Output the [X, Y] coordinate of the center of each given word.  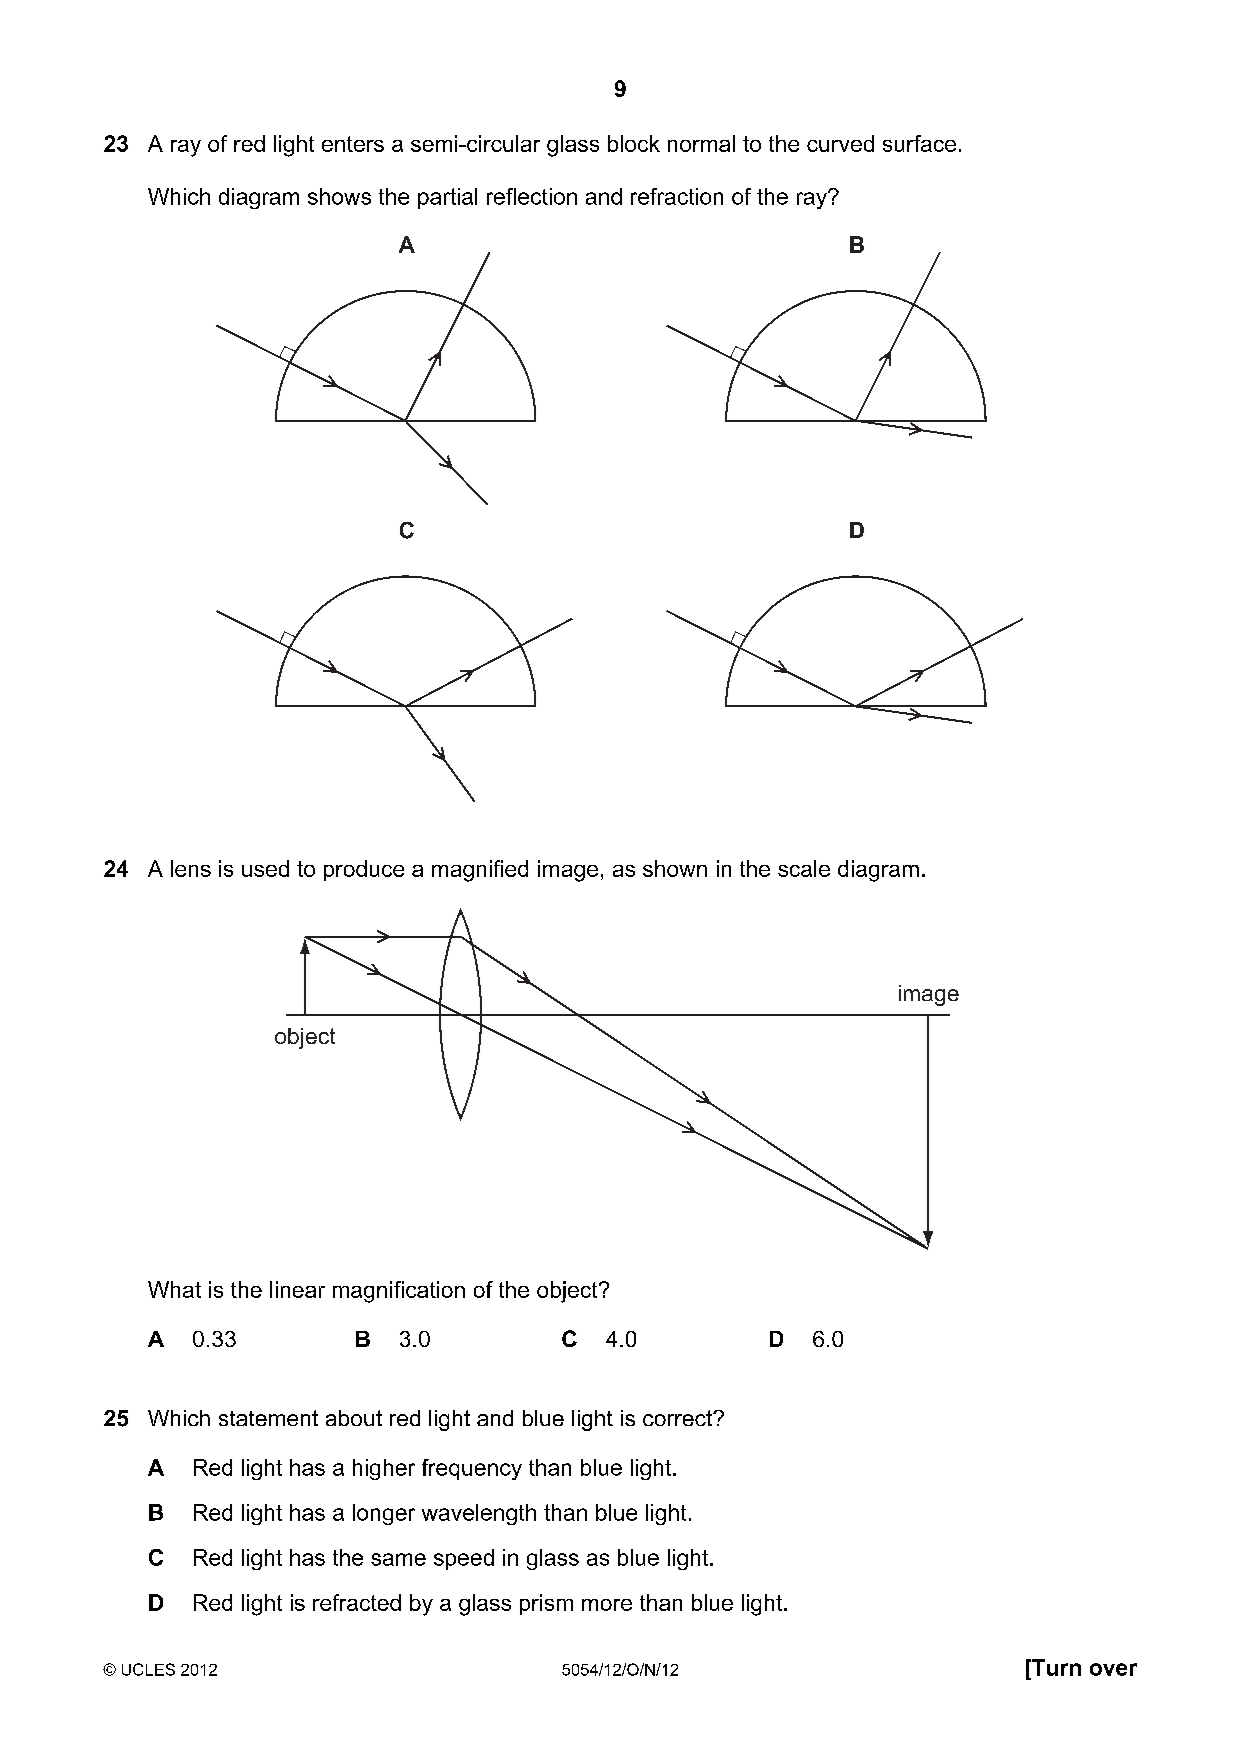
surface [919, 143]
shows [339, 196]
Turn [1055, 1667]
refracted [357, 1602]
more [607, 1605]
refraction [677, 196]
